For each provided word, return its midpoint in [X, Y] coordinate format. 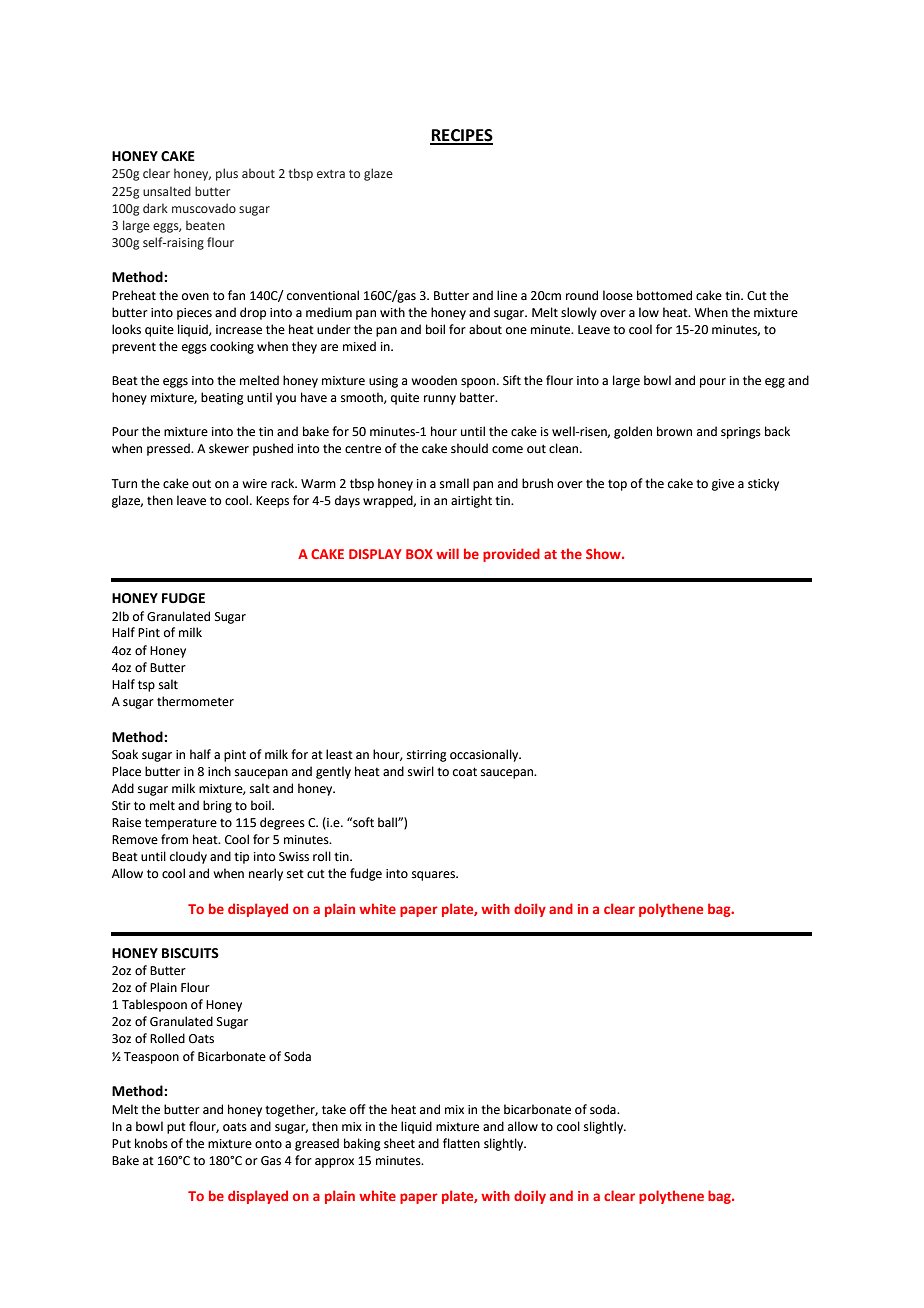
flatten [461, 1143]
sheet [399, 1143]
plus [227, 174]
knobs [151, 1143]
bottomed [664, 295]
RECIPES [461, 136]
